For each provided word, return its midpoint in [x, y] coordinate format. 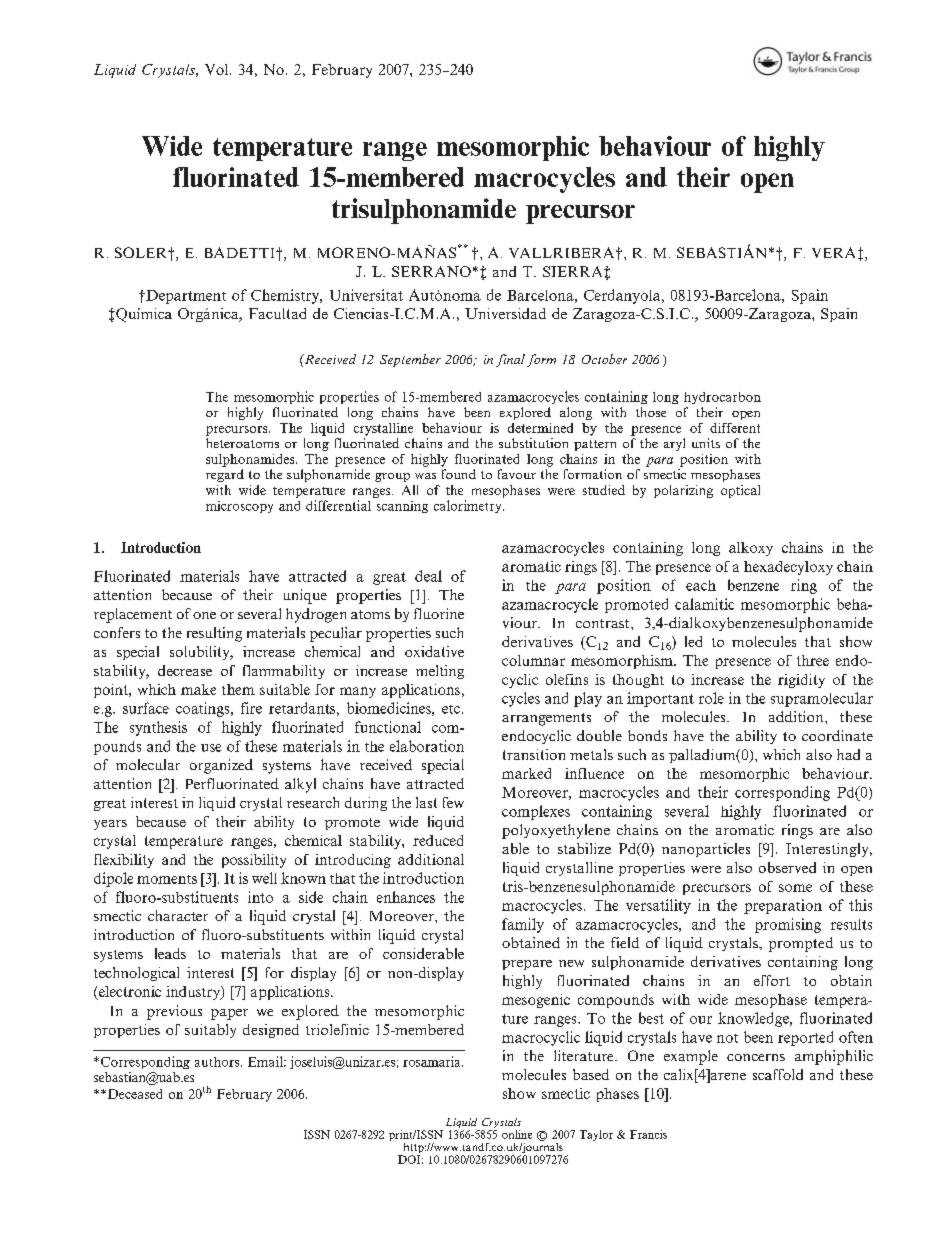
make [198, 689]
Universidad [505, 313]
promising [788, 925]
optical [740, 491]
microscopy [239, 507]
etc [452, 709]
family [523, 925]
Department [185, 297]
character [178, 915]
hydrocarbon [722, 398]
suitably [210, 1031]
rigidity [801, 681]
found [459, 474]
